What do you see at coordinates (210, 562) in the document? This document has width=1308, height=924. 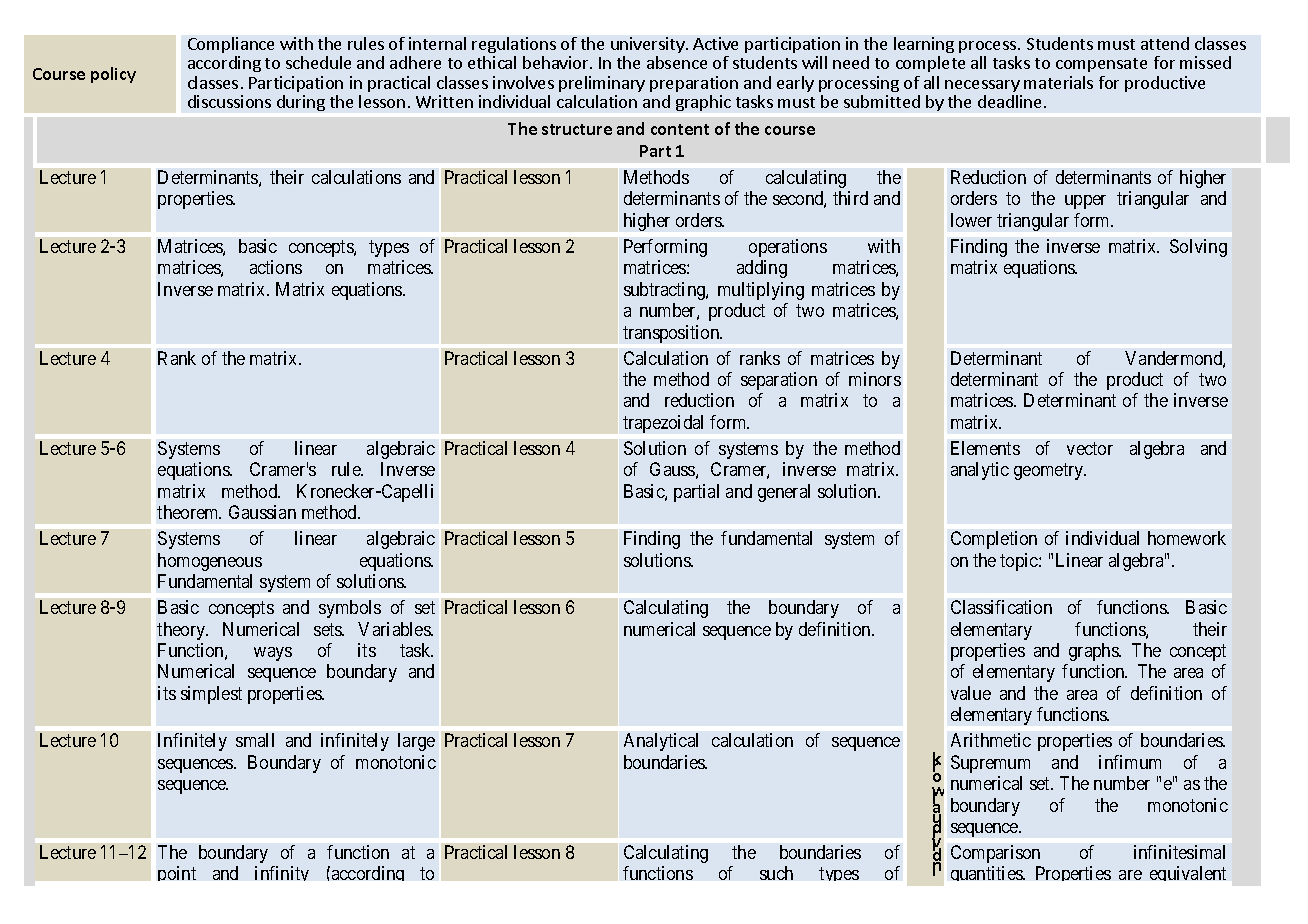 I see `homogeneous` at bounding box center [210, 562].
